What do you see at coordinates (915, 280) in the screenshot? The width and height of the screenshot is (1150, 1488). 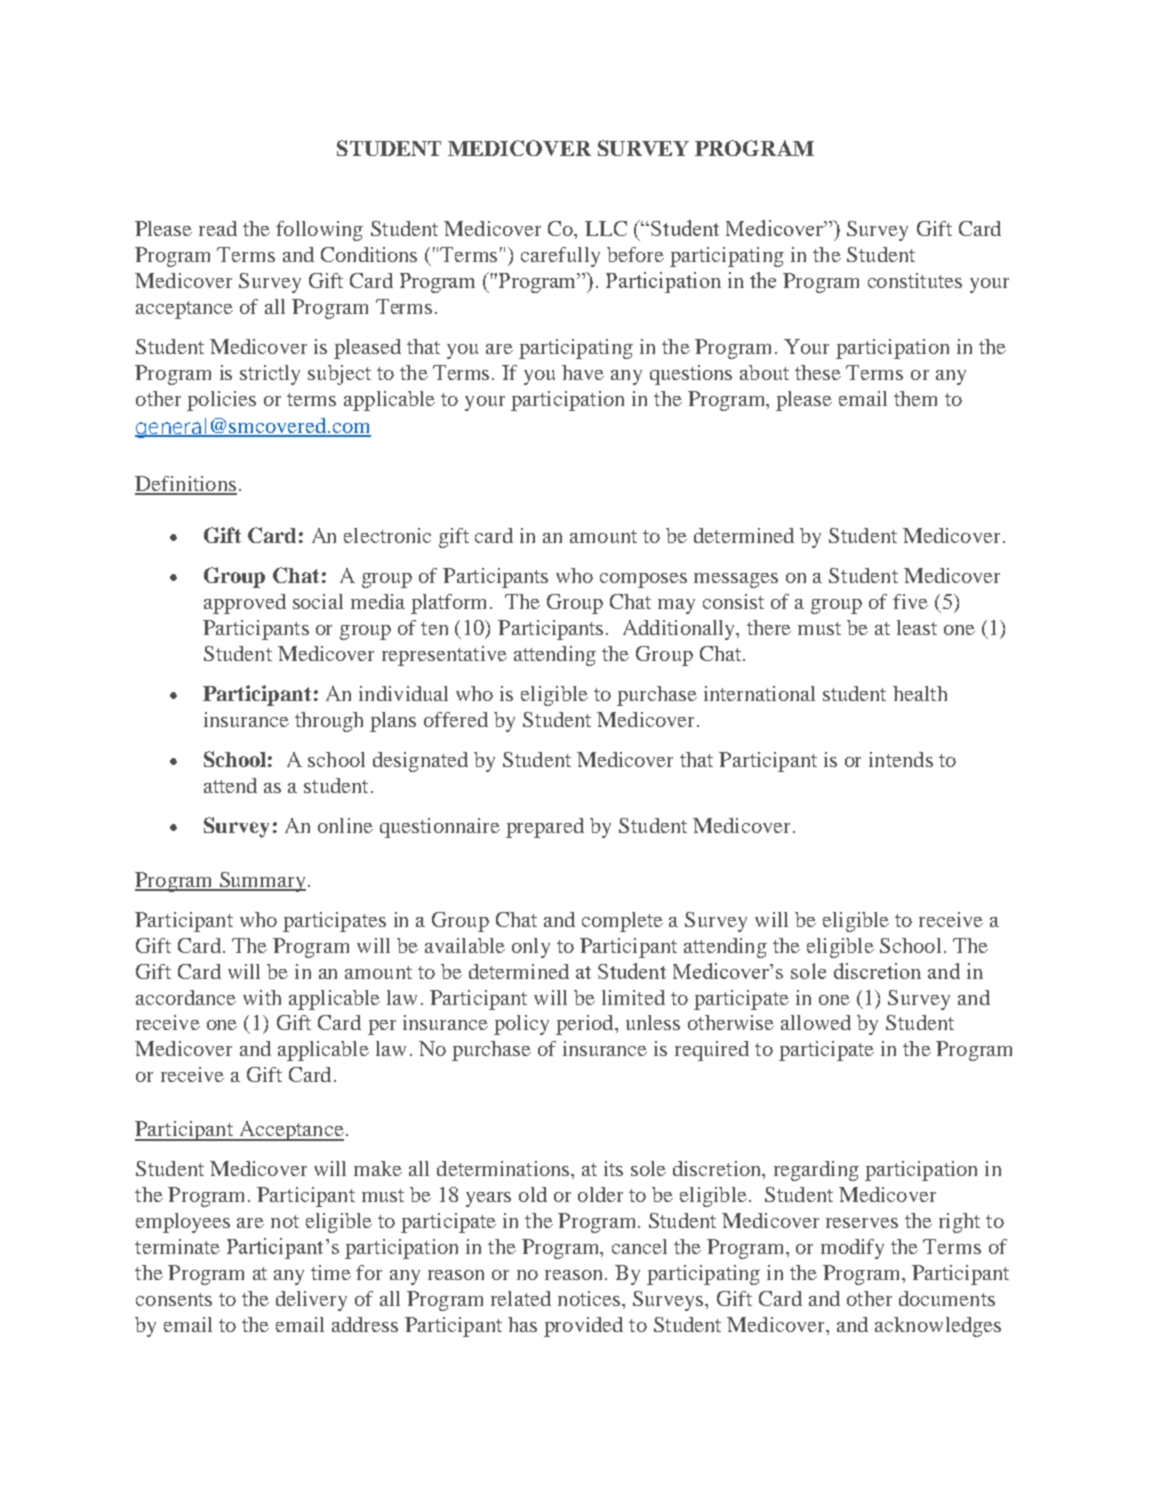 I see `constitutes` at bounding box center [915, 280].
